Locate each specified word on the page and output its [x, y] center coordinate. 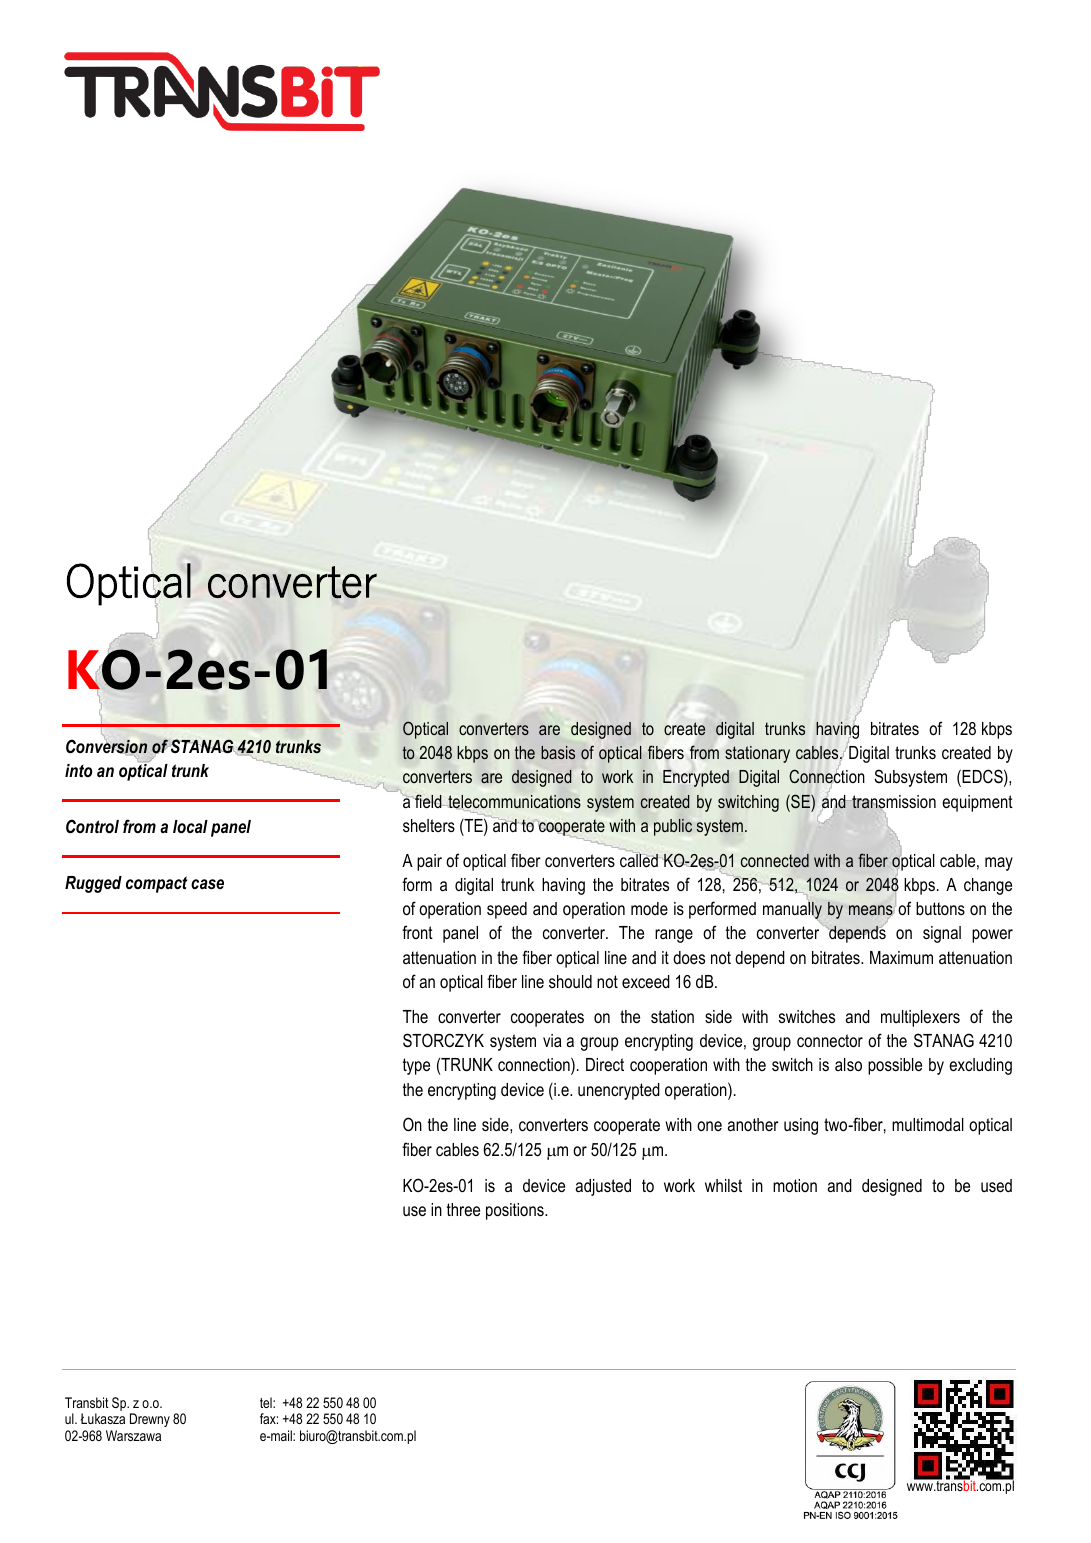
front [417, 932]
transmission [893, 803]
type [416, 1066]
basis [558, 752]
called [640, 859]
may [999, 864]
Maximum [901, 957]
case [207, 884]
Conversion [108, 746]
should [570, 982]
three [463, 1209]
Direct [605, 1064]
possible [895, 1066]
